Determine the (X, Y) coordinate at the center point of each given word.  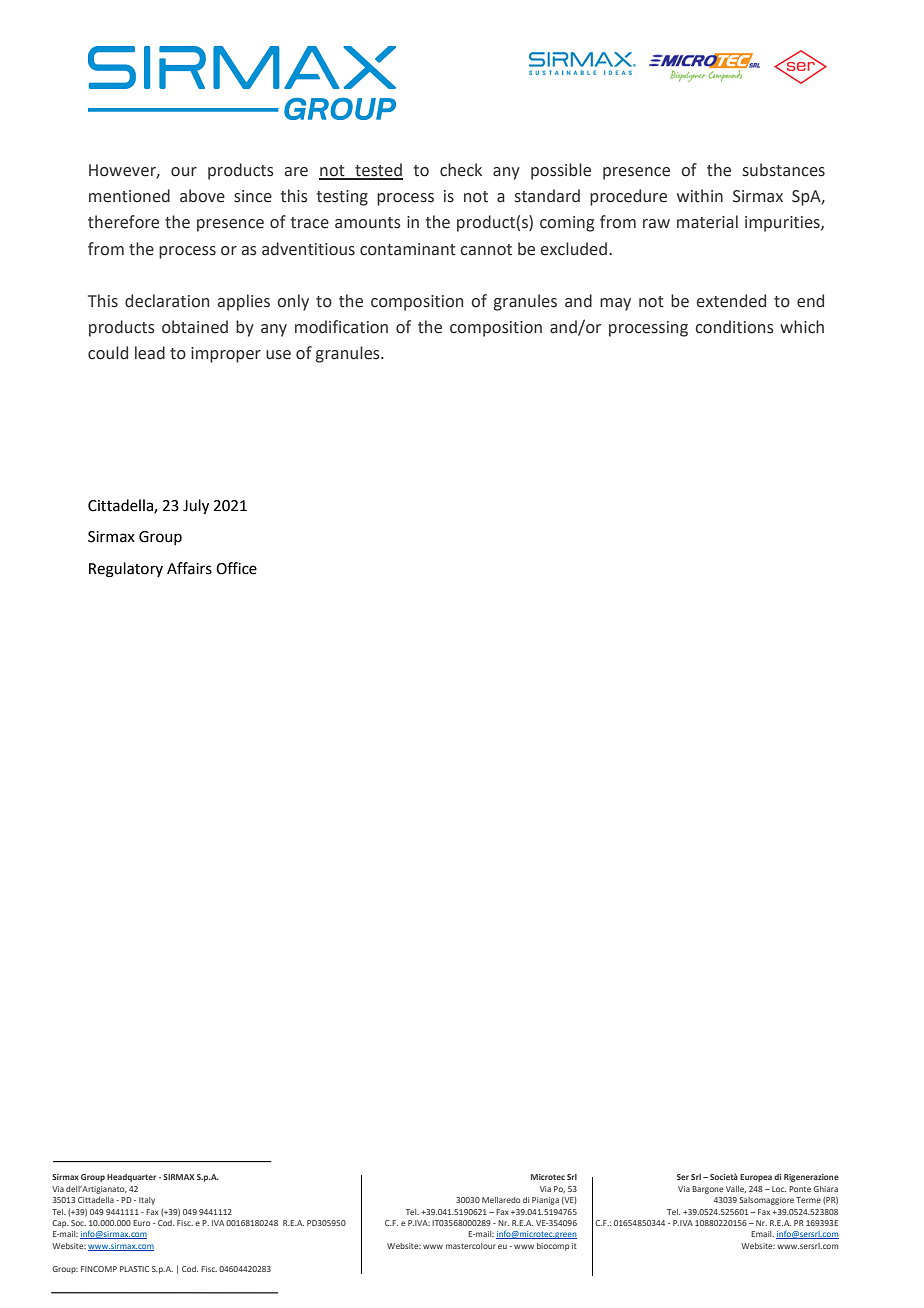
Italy (147, 1201)
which (802, 327)
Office (236, 568)
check (461, 170)
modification (341, 327)
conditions (734, 327)
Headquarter (131, 1178)
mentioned (129, 196)
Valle (736, 1189)
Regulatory (126, 570)
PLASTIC (134, 1269)
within (700, 196)
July (196, 507)
